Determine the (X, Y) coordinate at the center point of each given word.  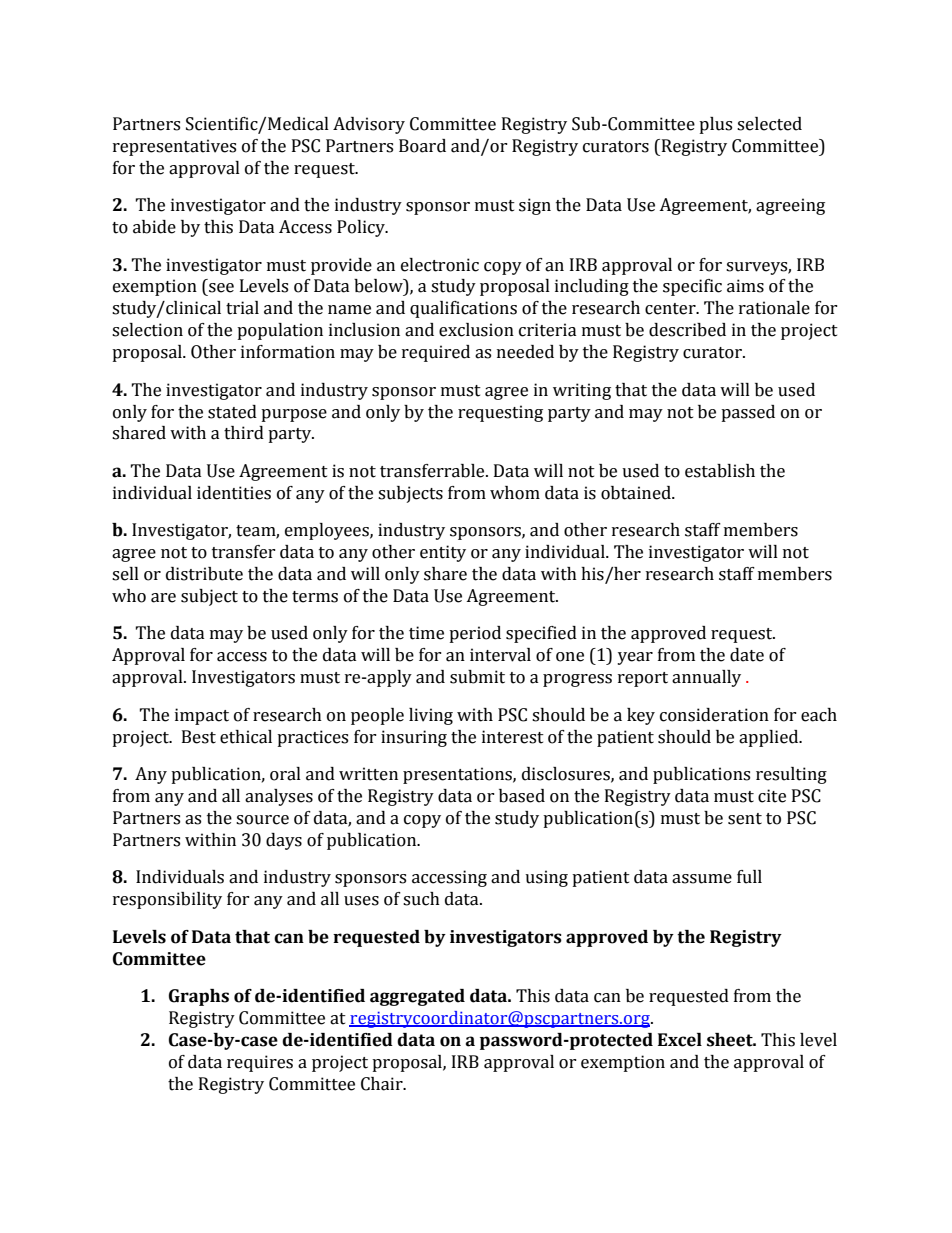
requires (260, 1063)
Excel (680, 1040)
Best (199, 737)
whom (515, 493)
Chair (383, 1084)
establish (720, 471)
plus (715, 125)
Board (422, 146)
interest (513, 737)
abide (154, 227)
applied (770, 738)
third (244, 433)
